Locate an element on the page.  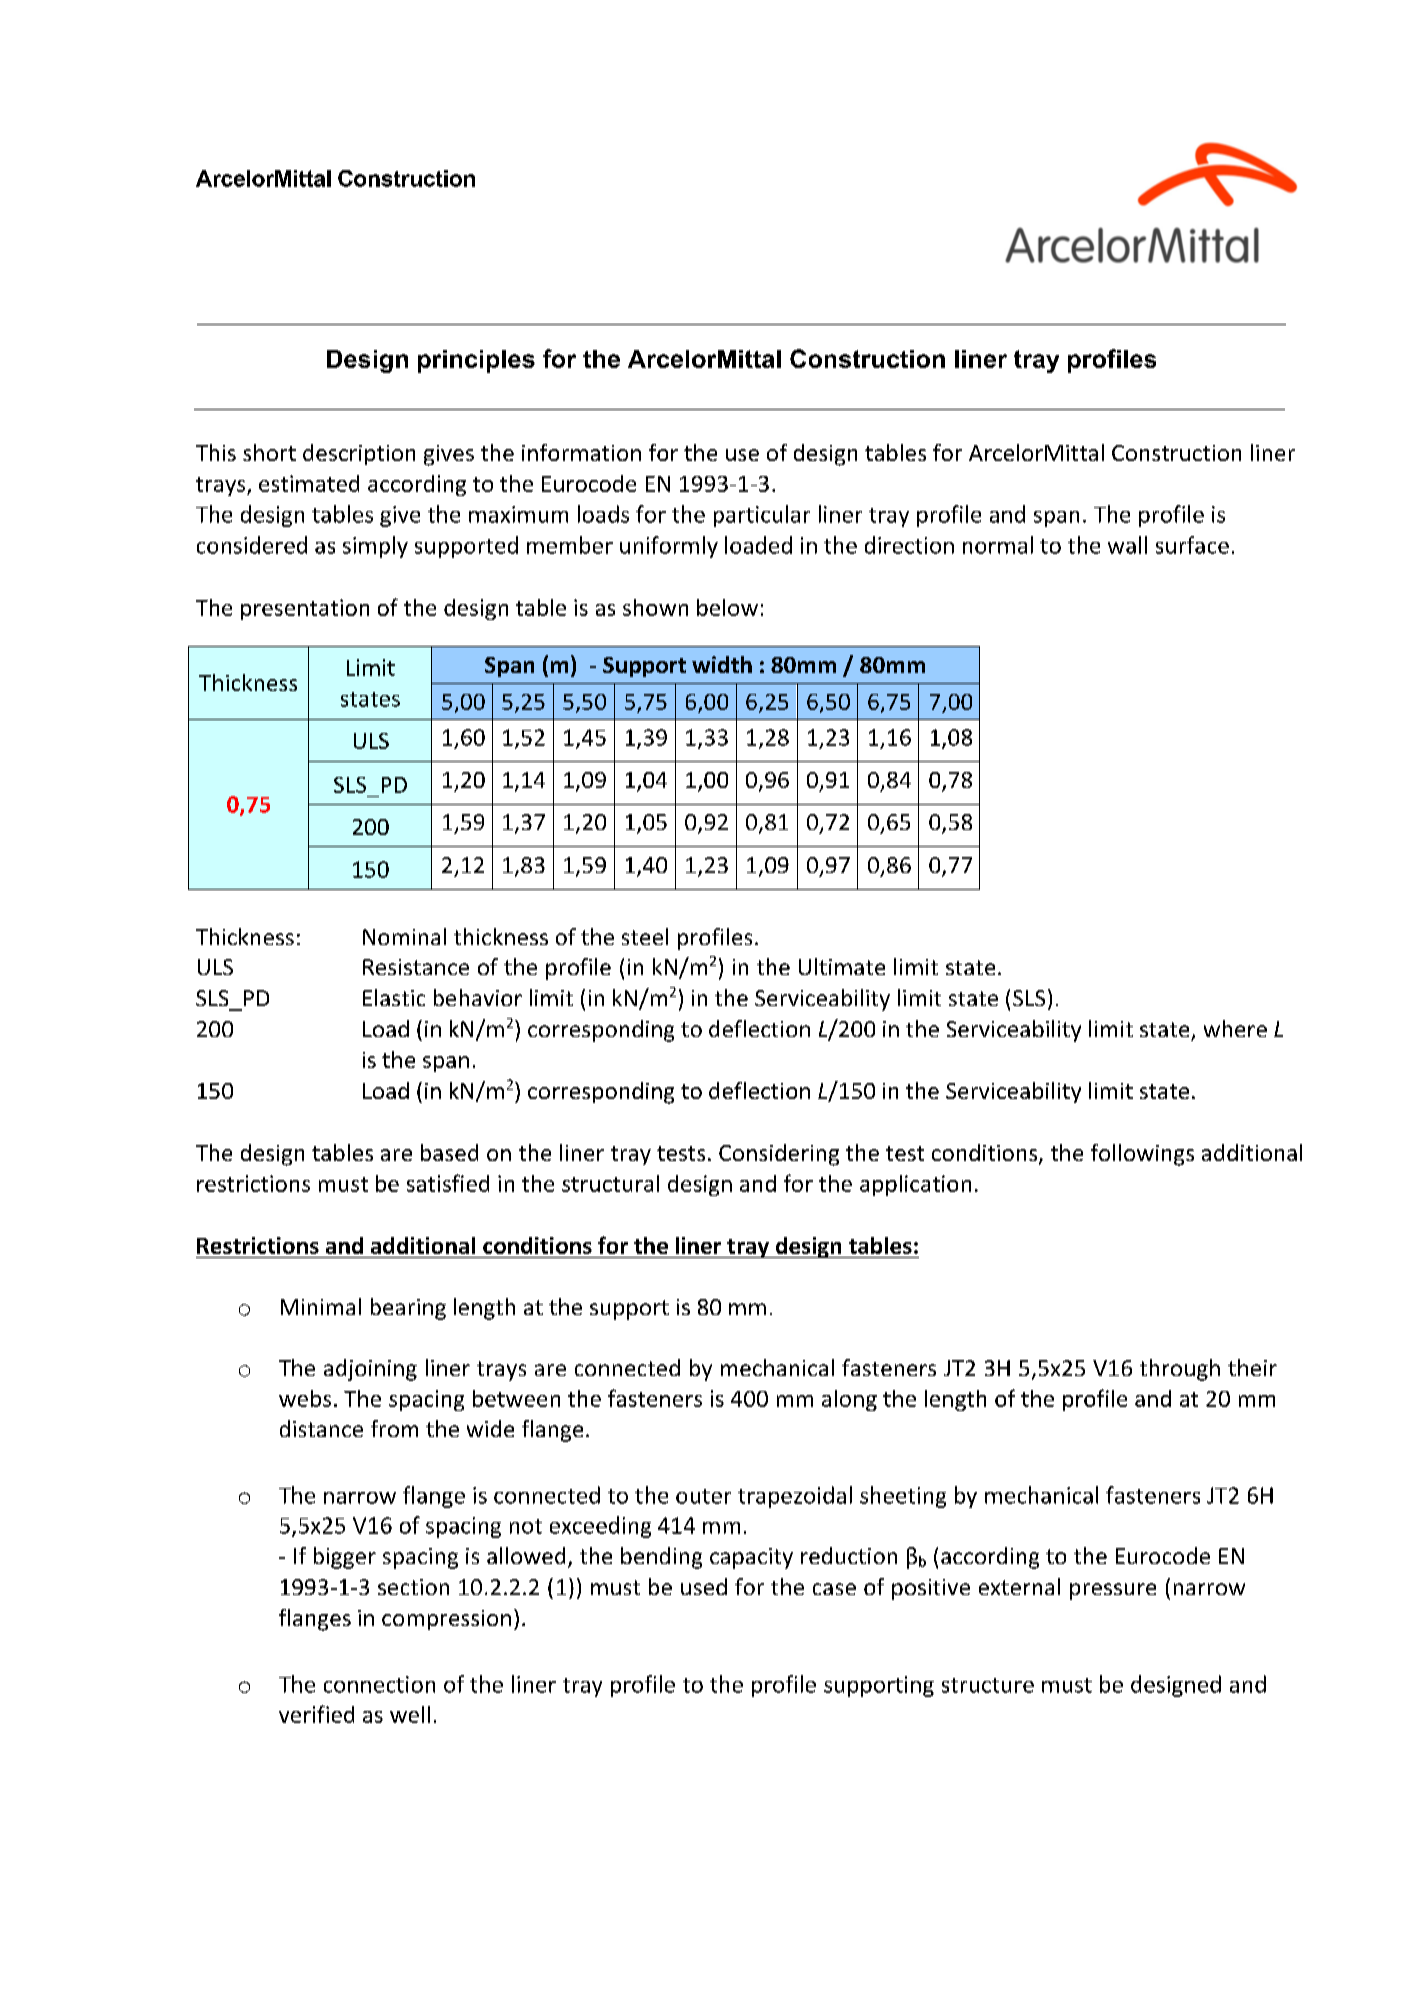
Nominal is located at coordinates (404, 936).
